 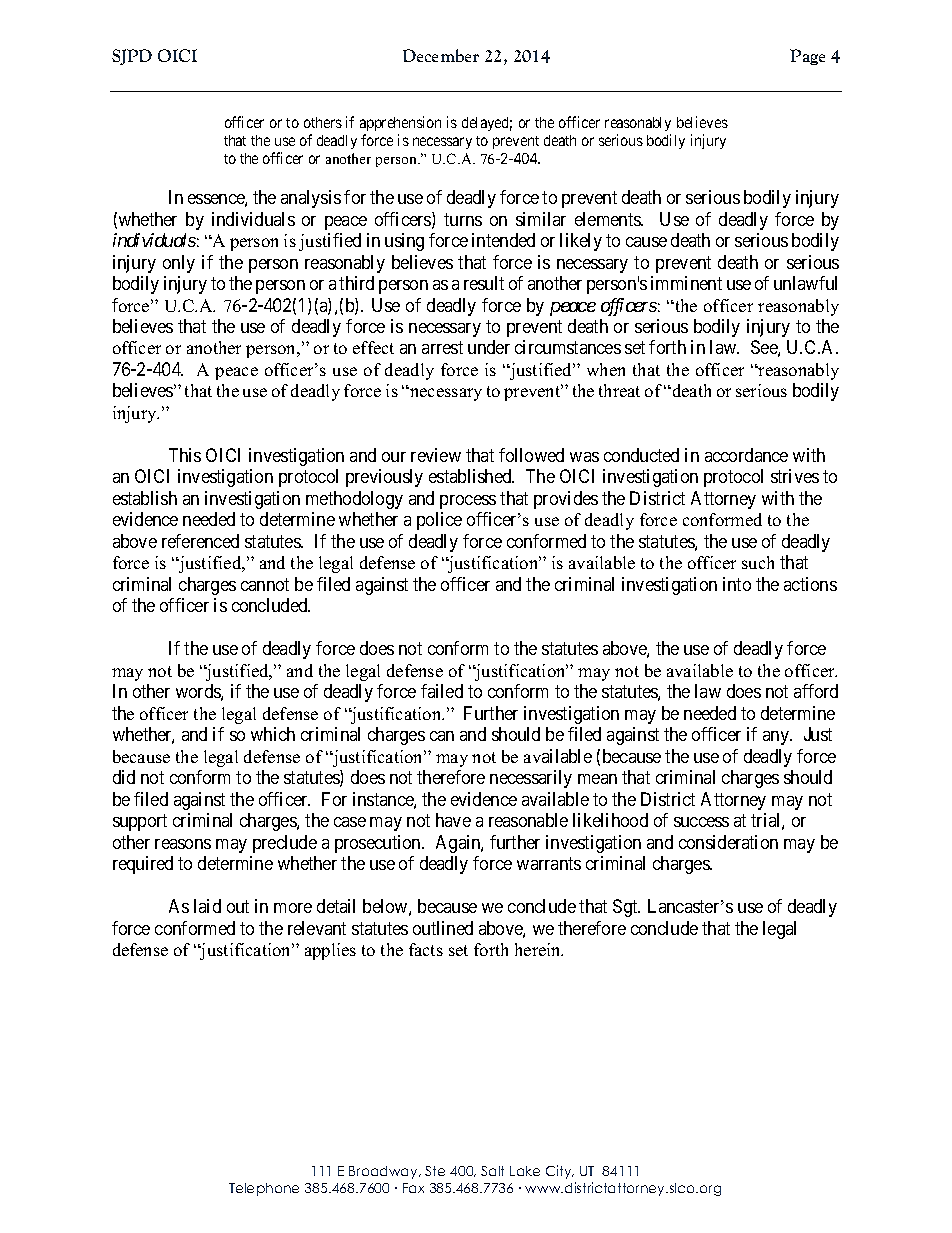 I want to click on Page, so click(x=807, y=57).
